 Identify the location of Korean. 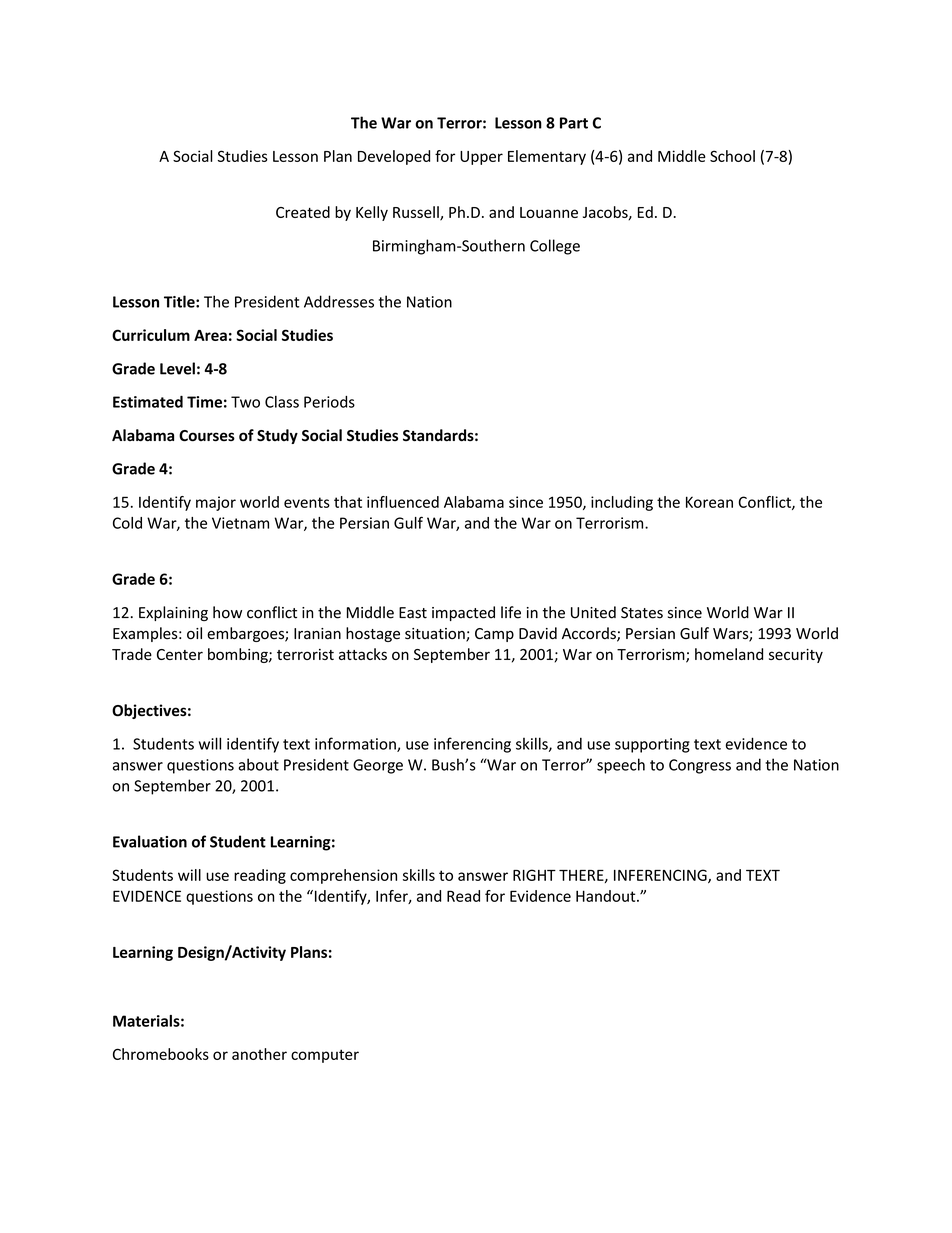
(709, 502).
